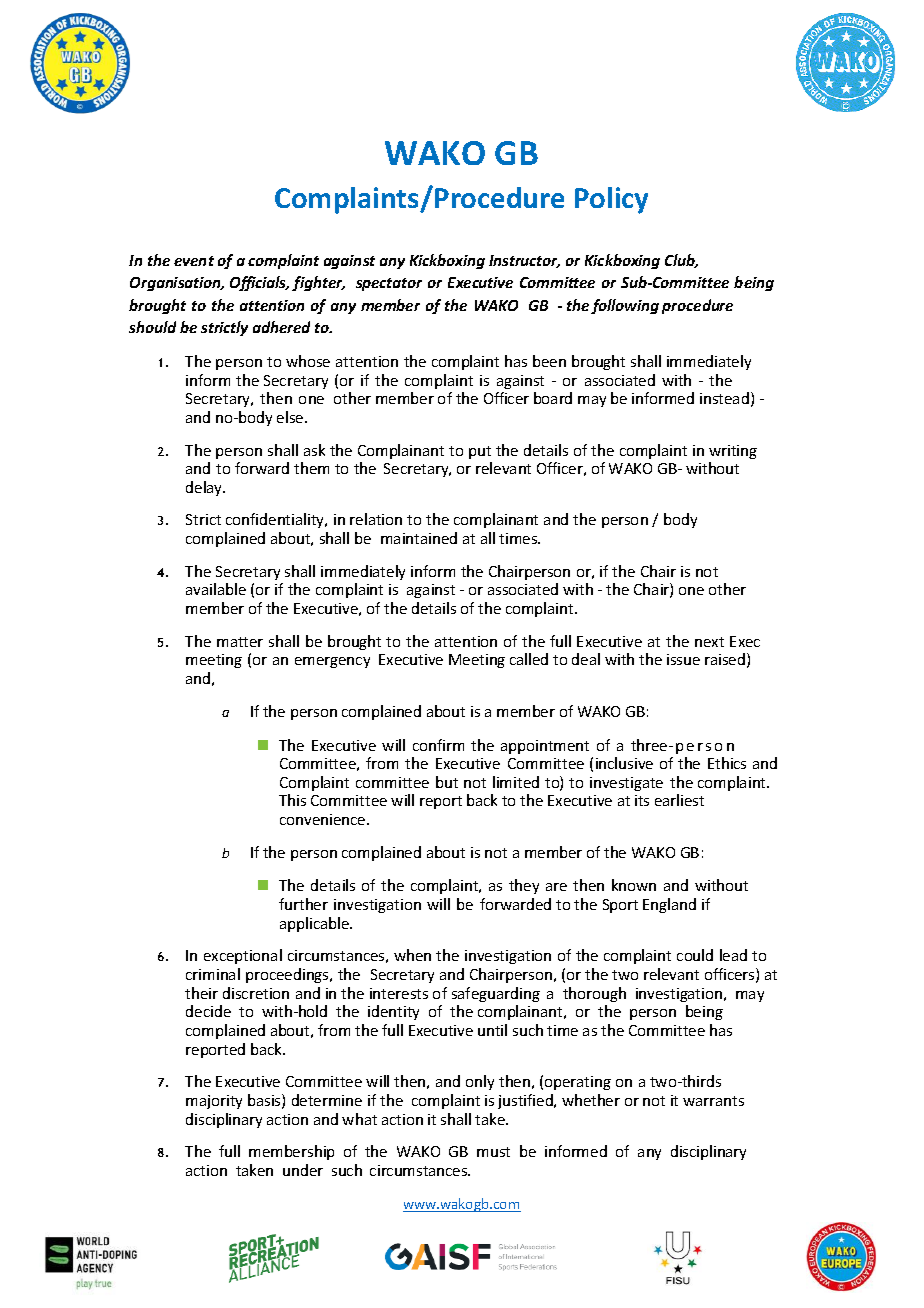 The width and height of the screenshot is (924, 1308). Describe the element at coordinates (243, 956) in the screenshot. I see `exceptional` at that location.
